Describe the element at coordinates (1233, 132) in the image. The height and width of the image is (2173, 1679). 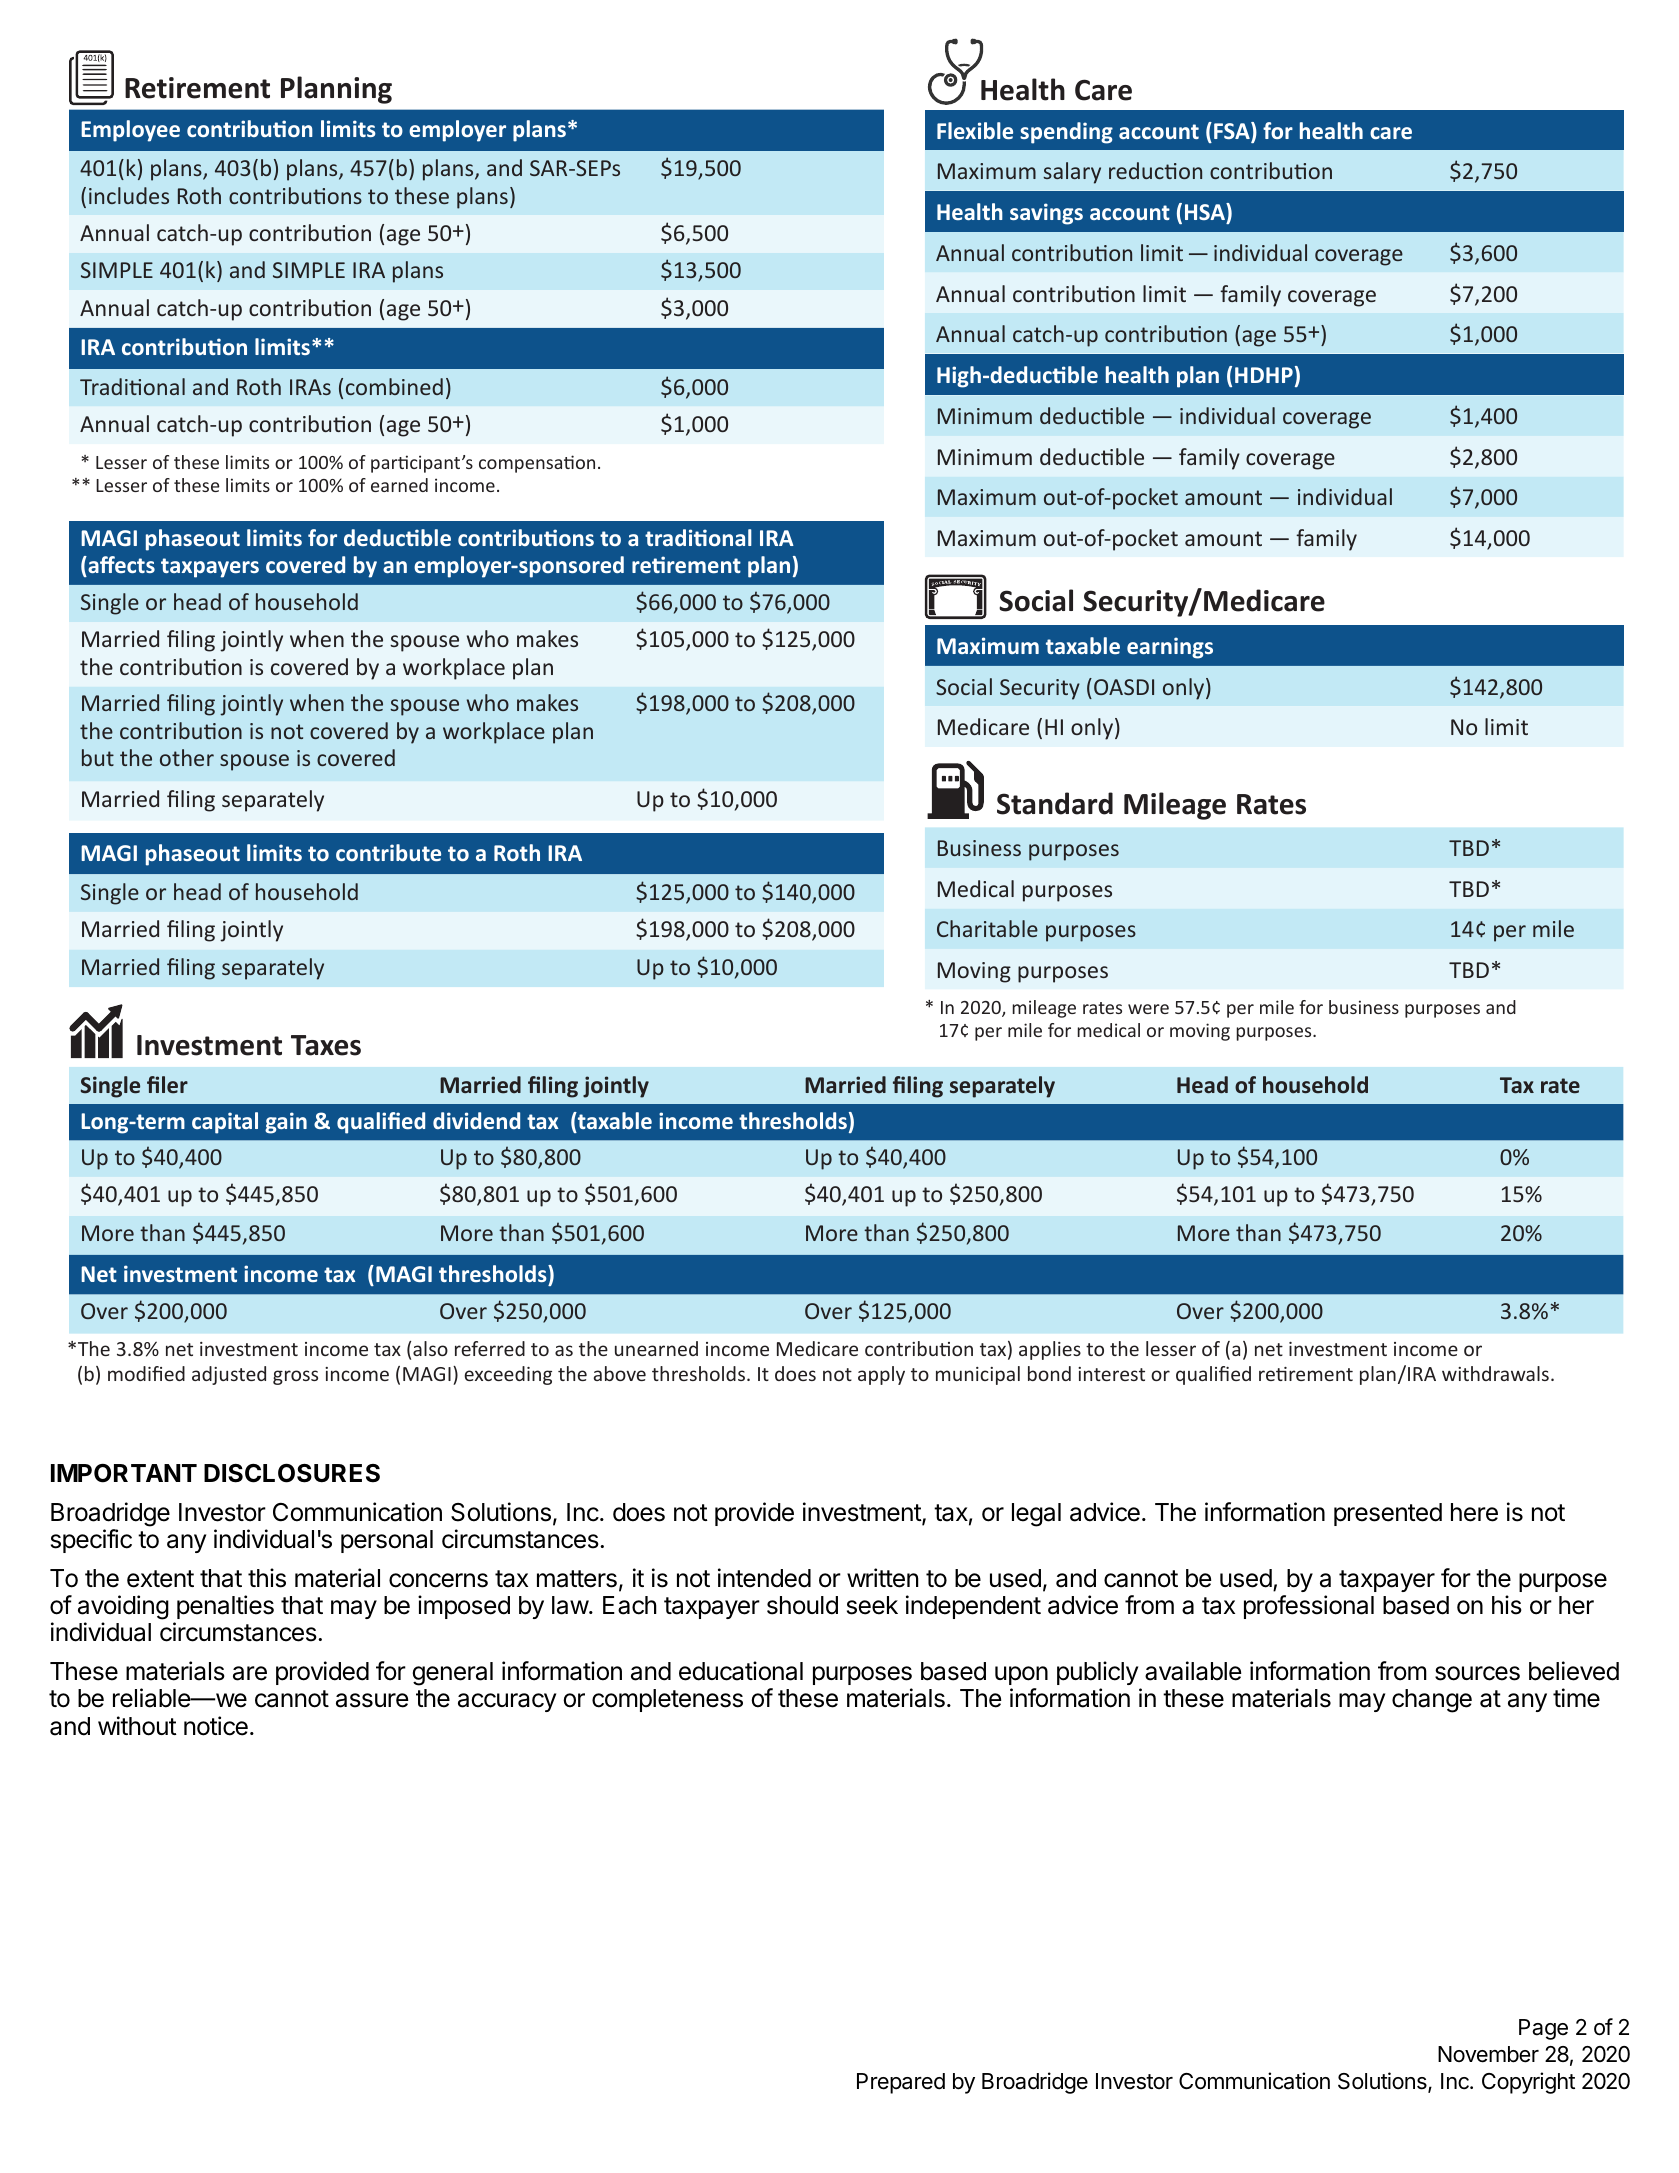
I see `FSA` at that location.
